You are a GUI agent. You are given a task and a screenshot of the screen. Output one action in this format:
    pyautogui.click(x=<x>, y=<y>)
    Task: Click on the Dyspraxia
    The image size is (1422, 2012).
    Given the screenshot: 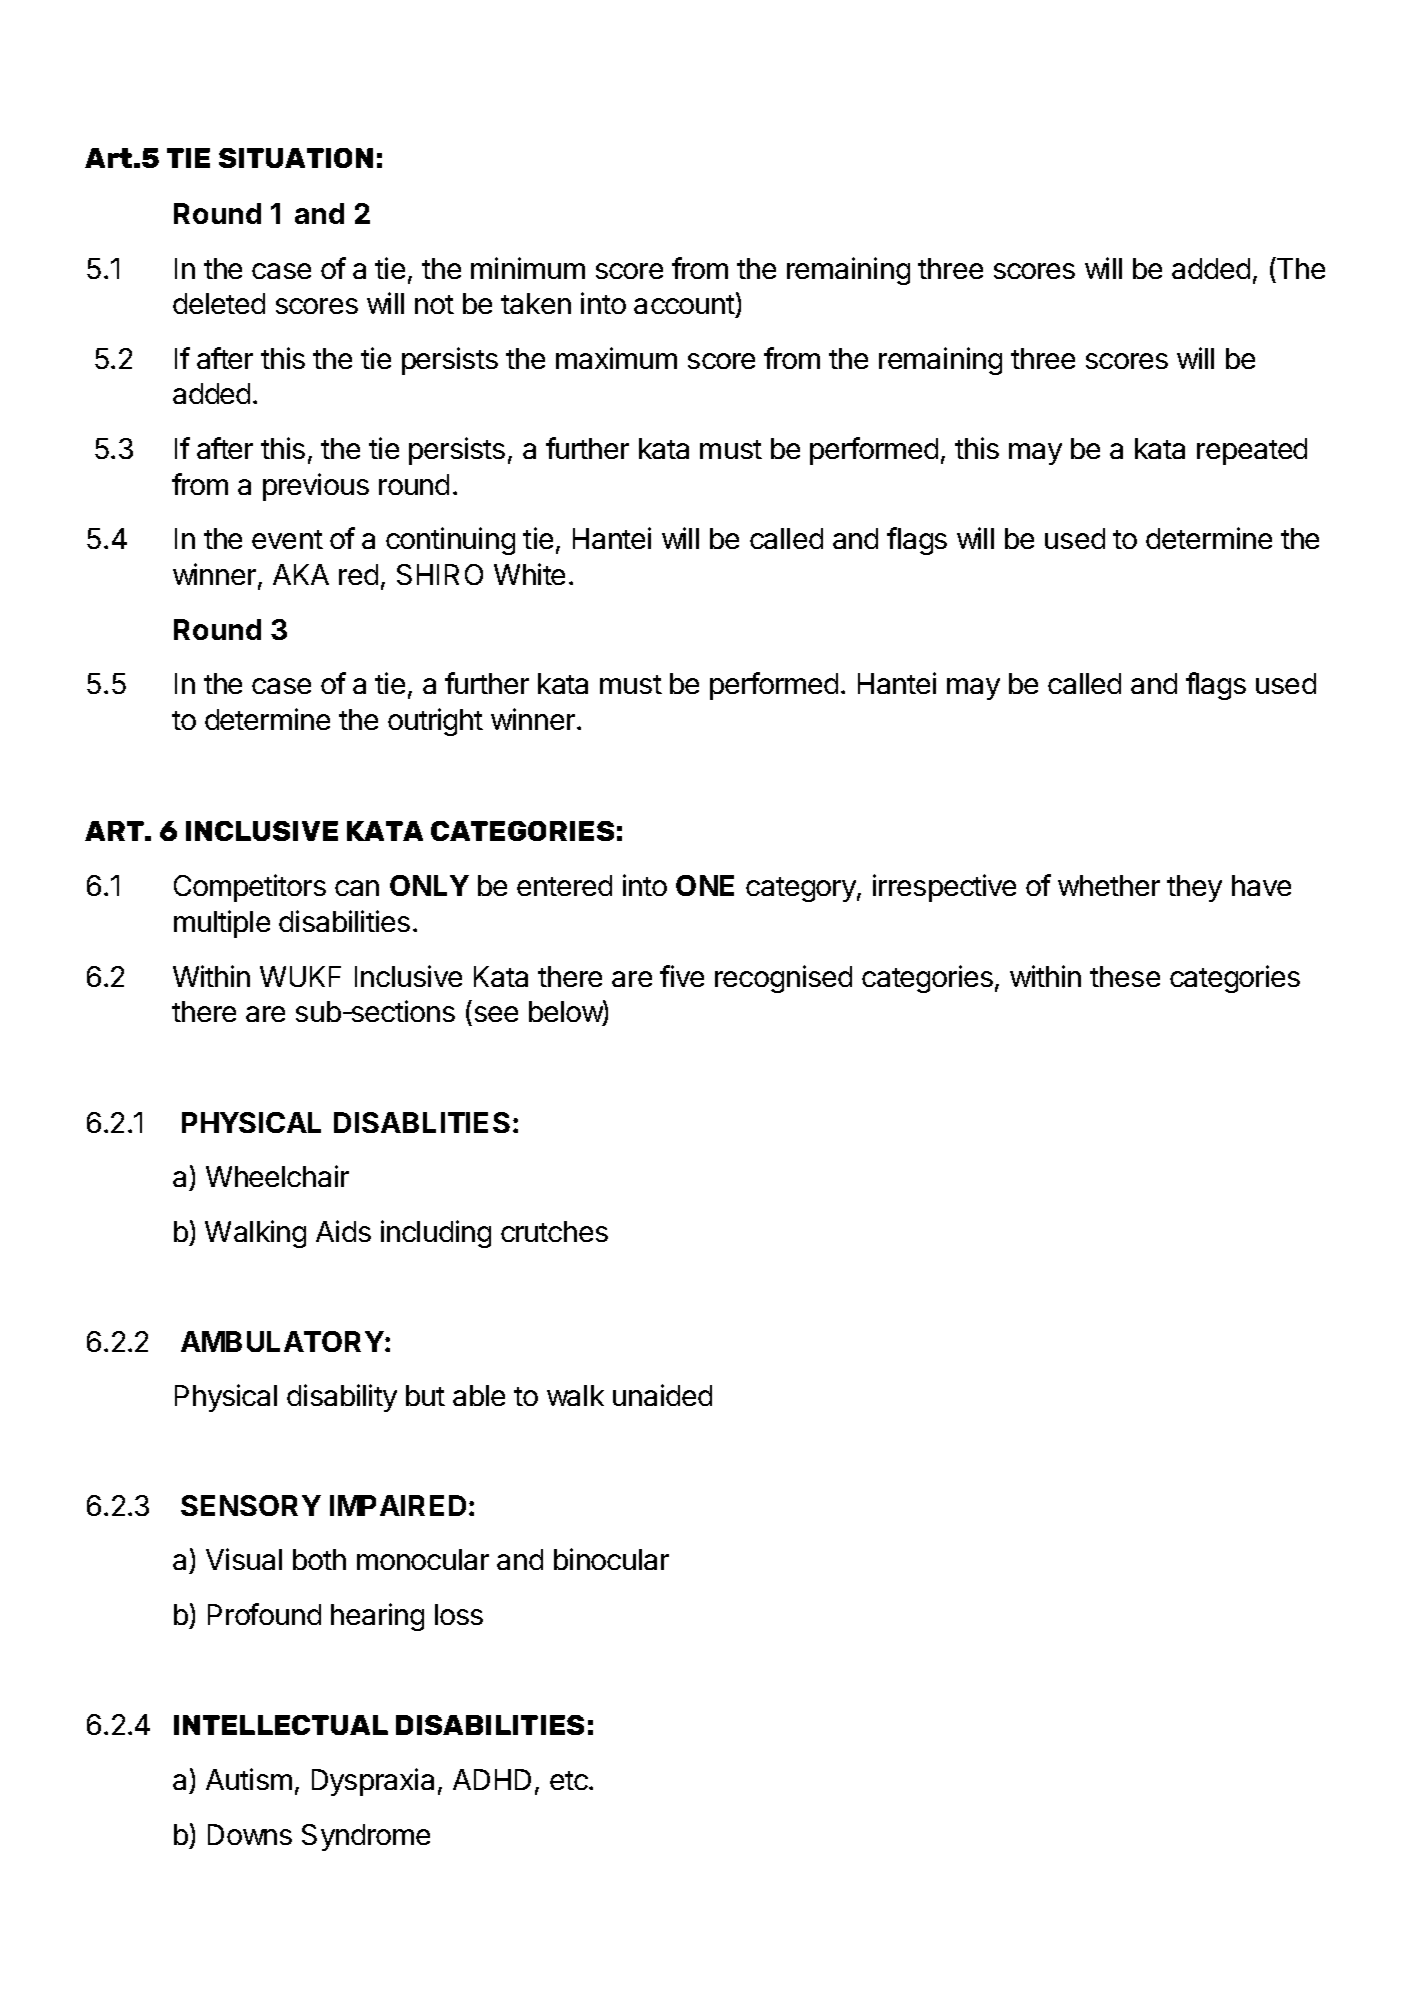 What is the action you would take?
    pyautogui.click(x=373, y=1782)
